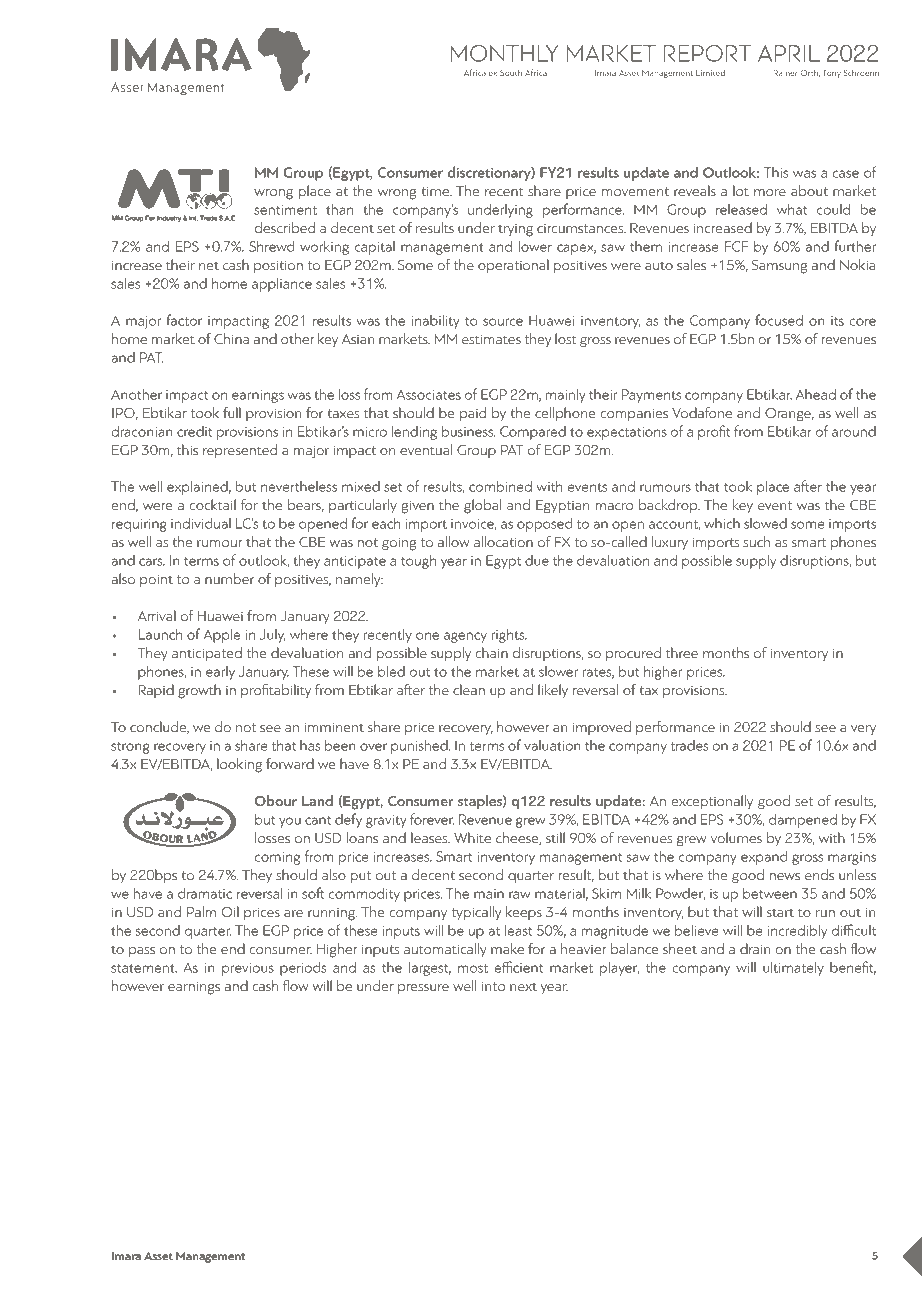 Image resolution: width=924 pixels, height=1308 pixels. What do you see at coordinates (231, 338) in the image?
I see `China` at bounding box center [231, 338].
